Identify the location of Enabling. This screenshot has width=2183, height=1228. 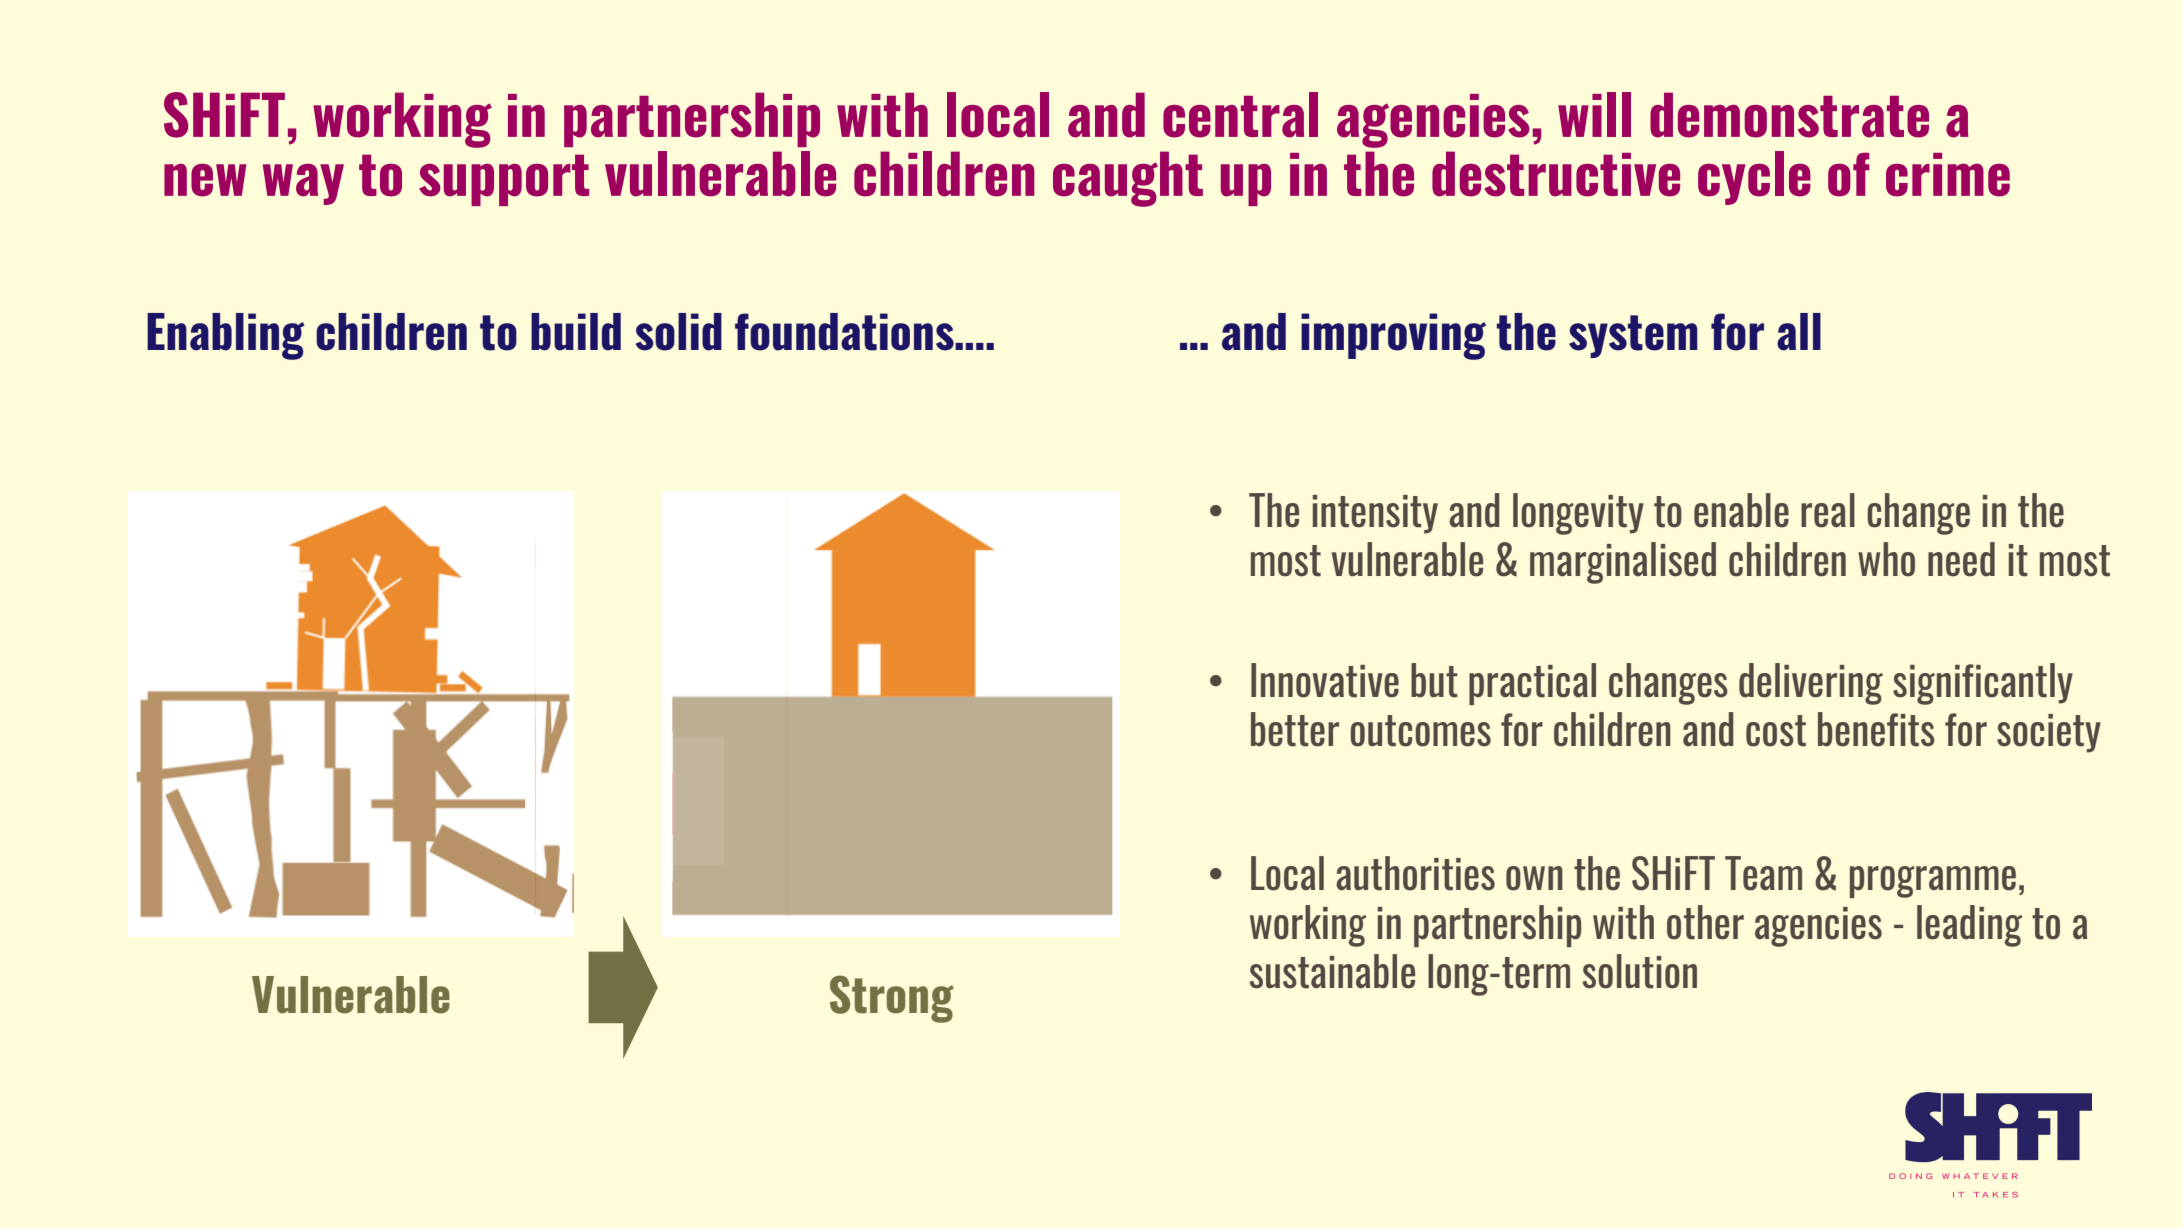
(226, 336).
